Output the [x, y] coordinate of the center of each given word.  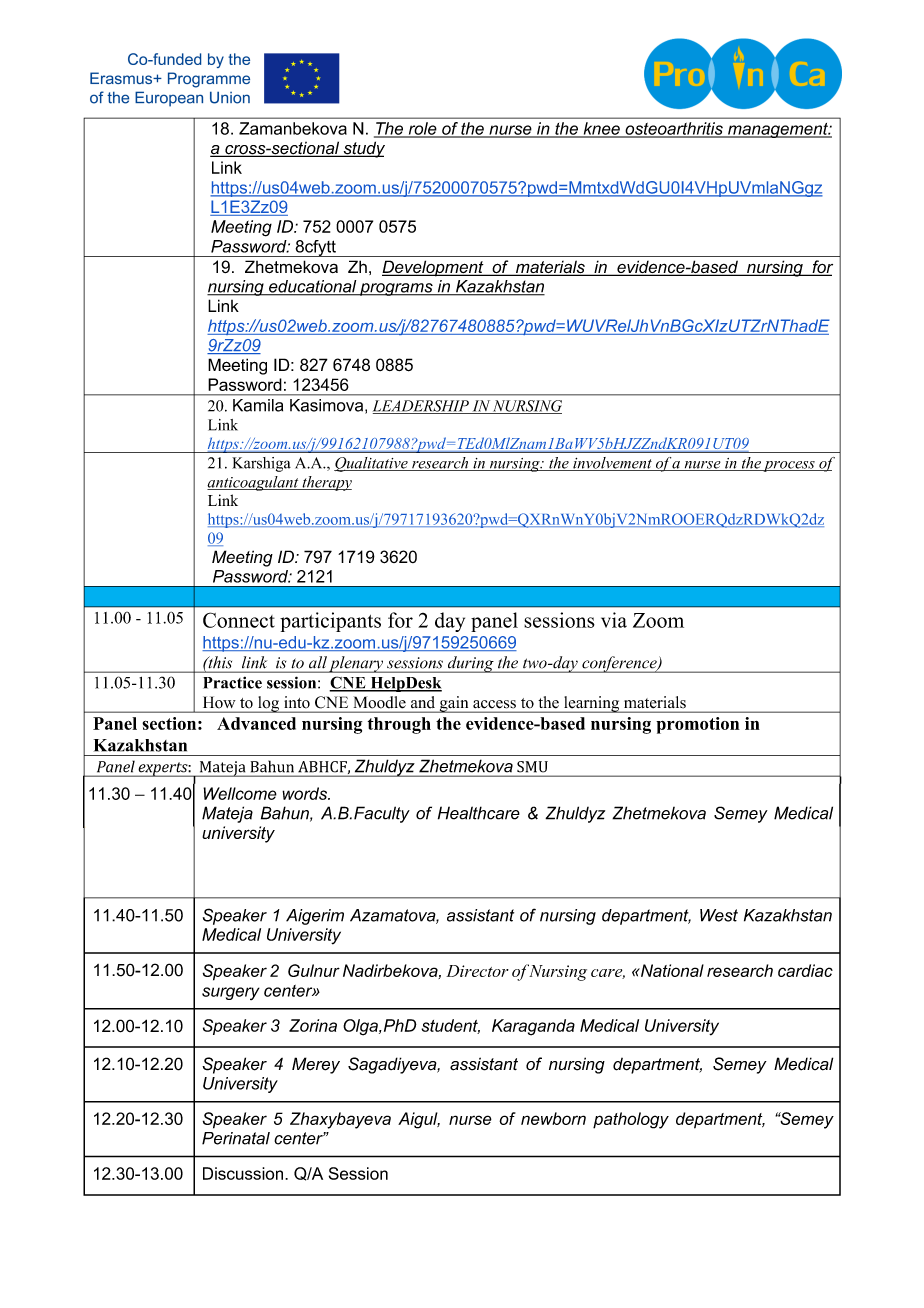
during [470, 664]
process [789, 466]
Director [477, 971]
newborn [553, 1118]
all [318, 662]
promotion [698, 725]
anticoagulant [254, 483]
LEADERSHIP [422, 407]
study [363, 149]
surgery [231, 993]
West [719, 915]
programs [396, 289]
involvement [612, 464]
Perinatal [236, 1138]
